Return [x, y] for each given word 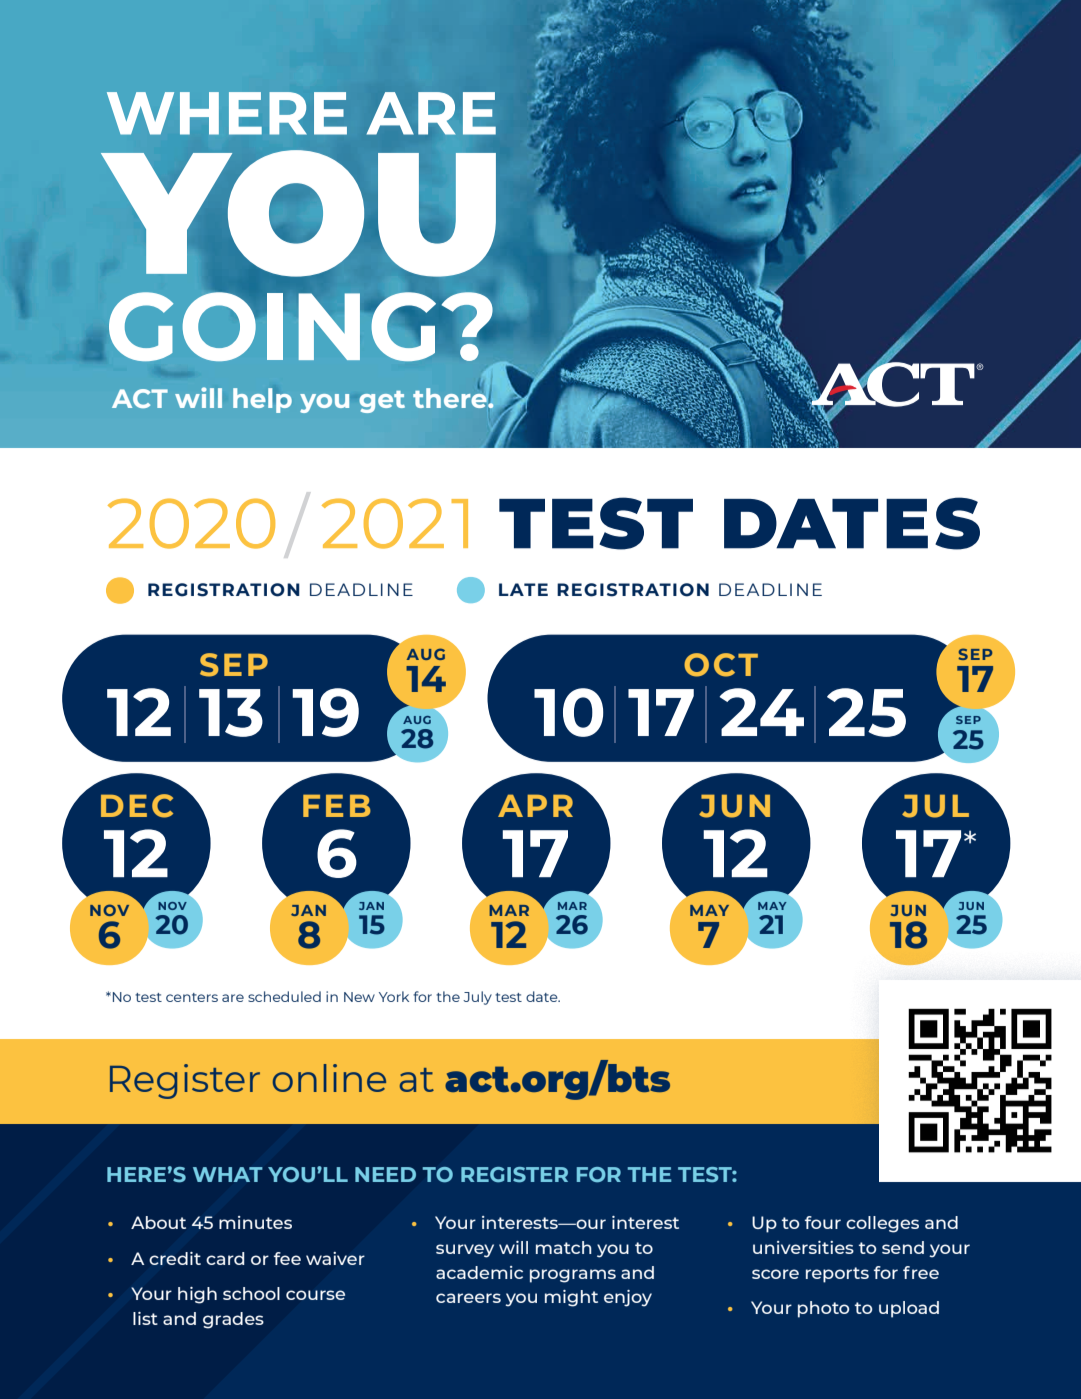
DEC [137, 806]
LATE [523, 589]
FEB [337, 805]
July [477, 998]
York [394, 996]
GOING [274, 325]
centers [192, 997]
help [262, 400]
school [251, 1293]
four [823, 1222]
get [382, 402]
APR [535, 805]
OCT [721, 665]
